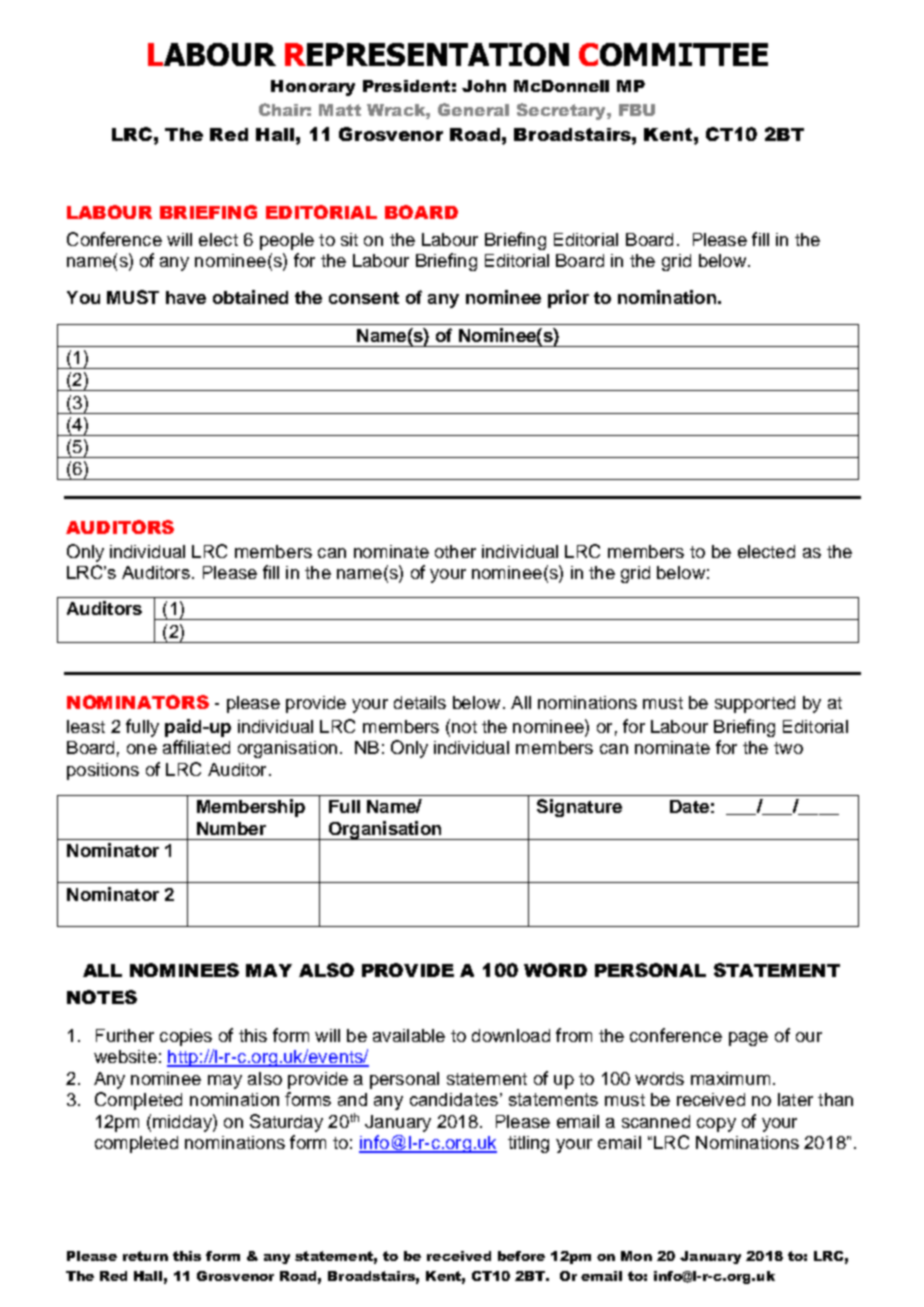  Describe the element at coordinates (196, 747) in the image. I see `affiliated` at that location.
